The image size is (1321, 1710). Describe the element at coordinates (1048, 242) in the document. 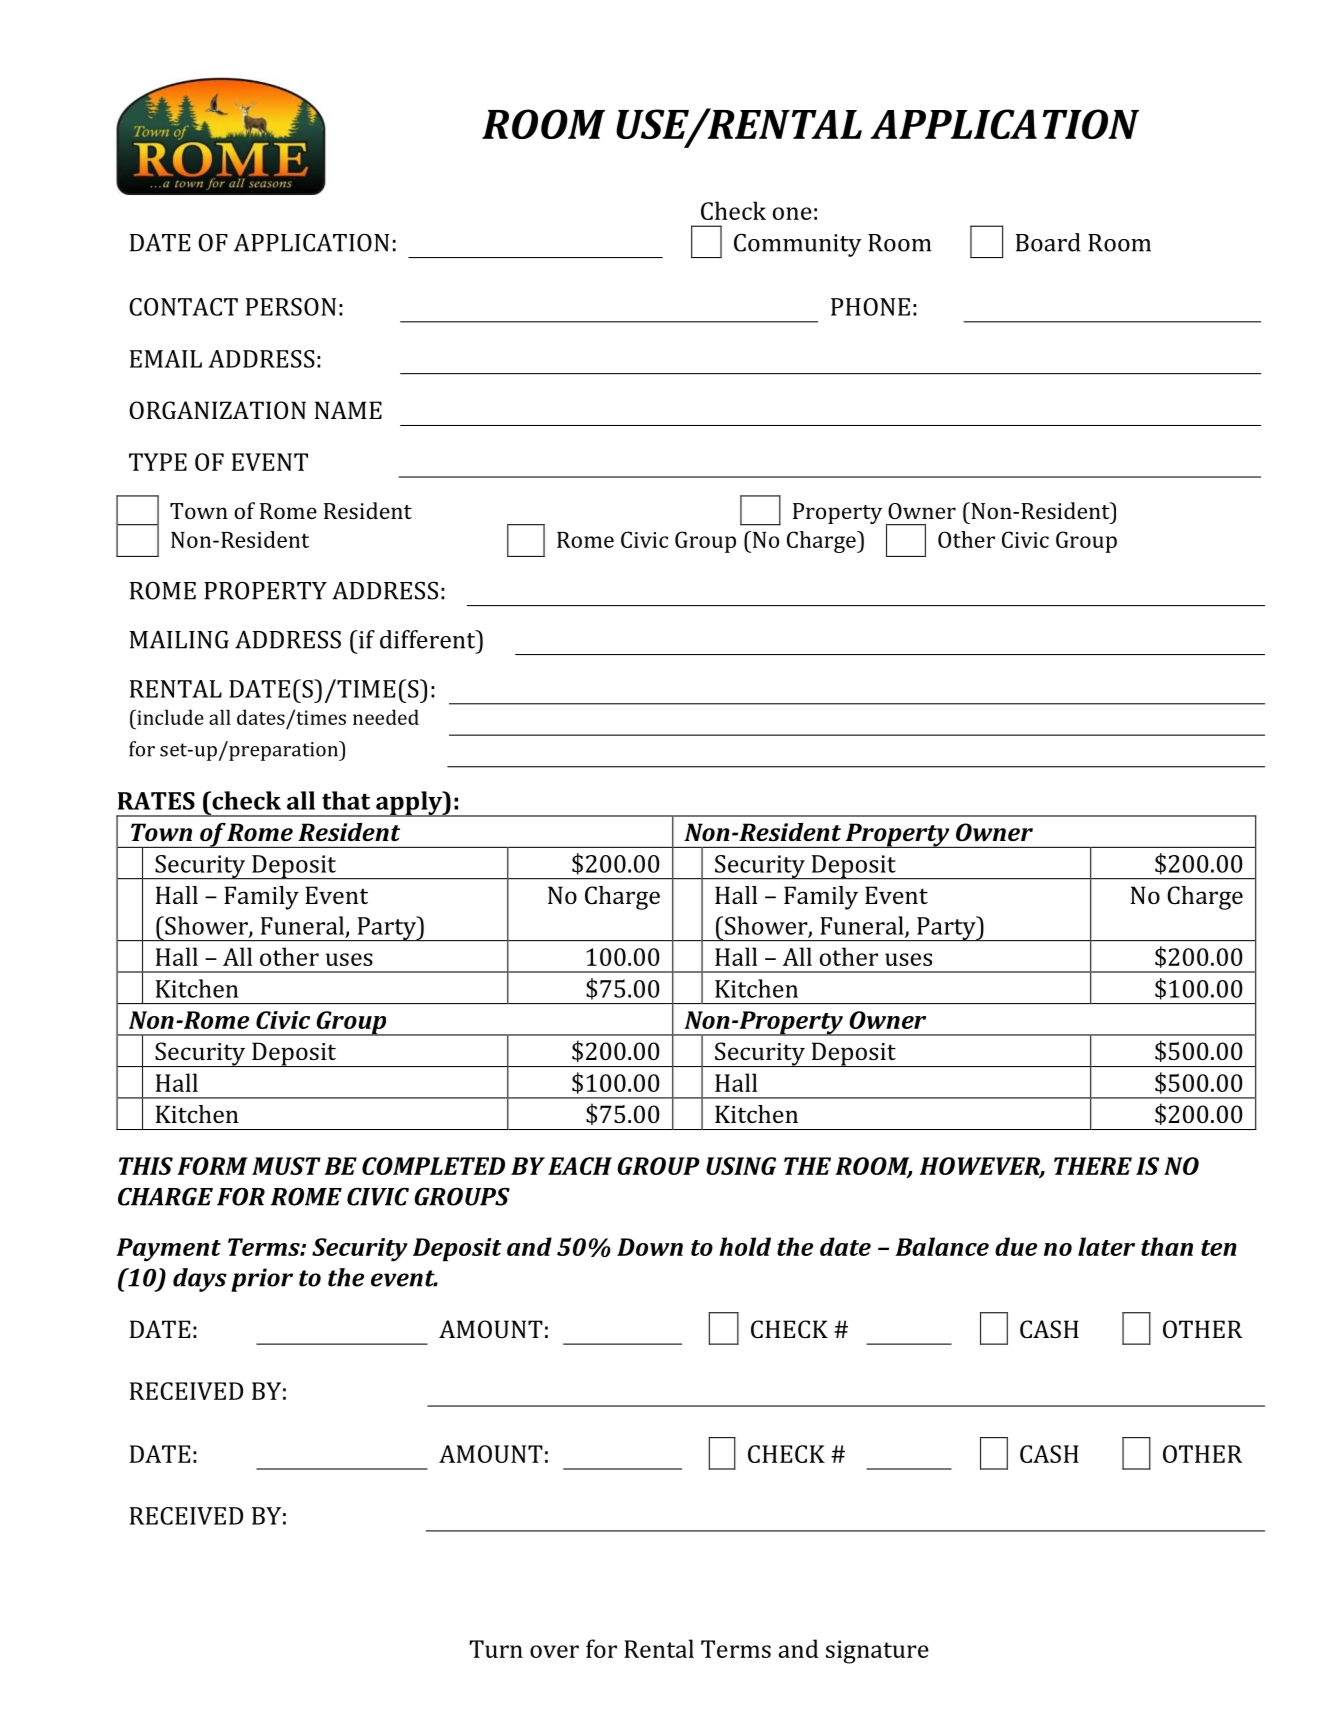

I see `Board` at that location.
